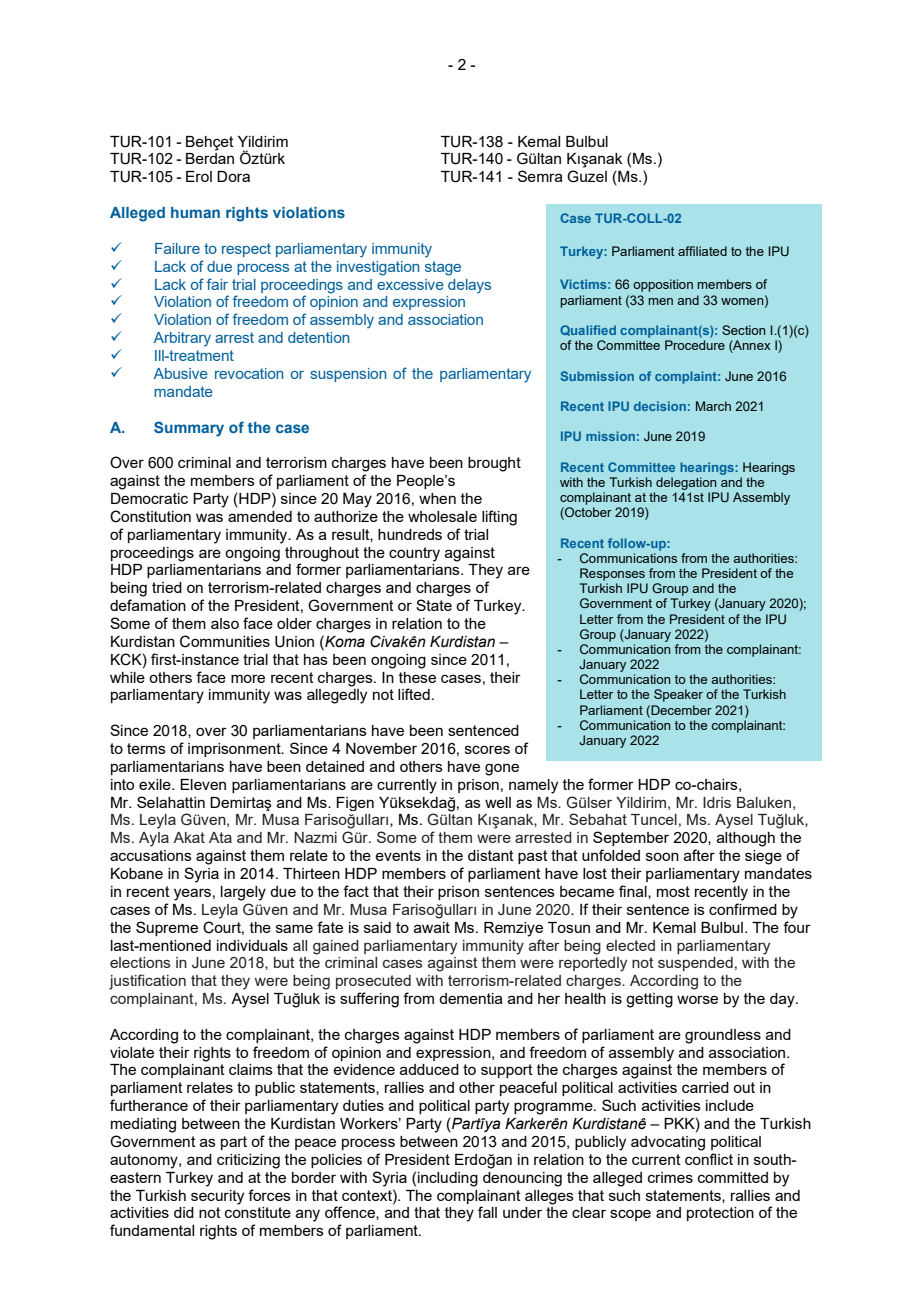 The height and width of the screenshot is (1308, 924). What do you see at coordinates (678, 695) in the screenshot?
I see `Speaker` at bounding box center [678, 695].
